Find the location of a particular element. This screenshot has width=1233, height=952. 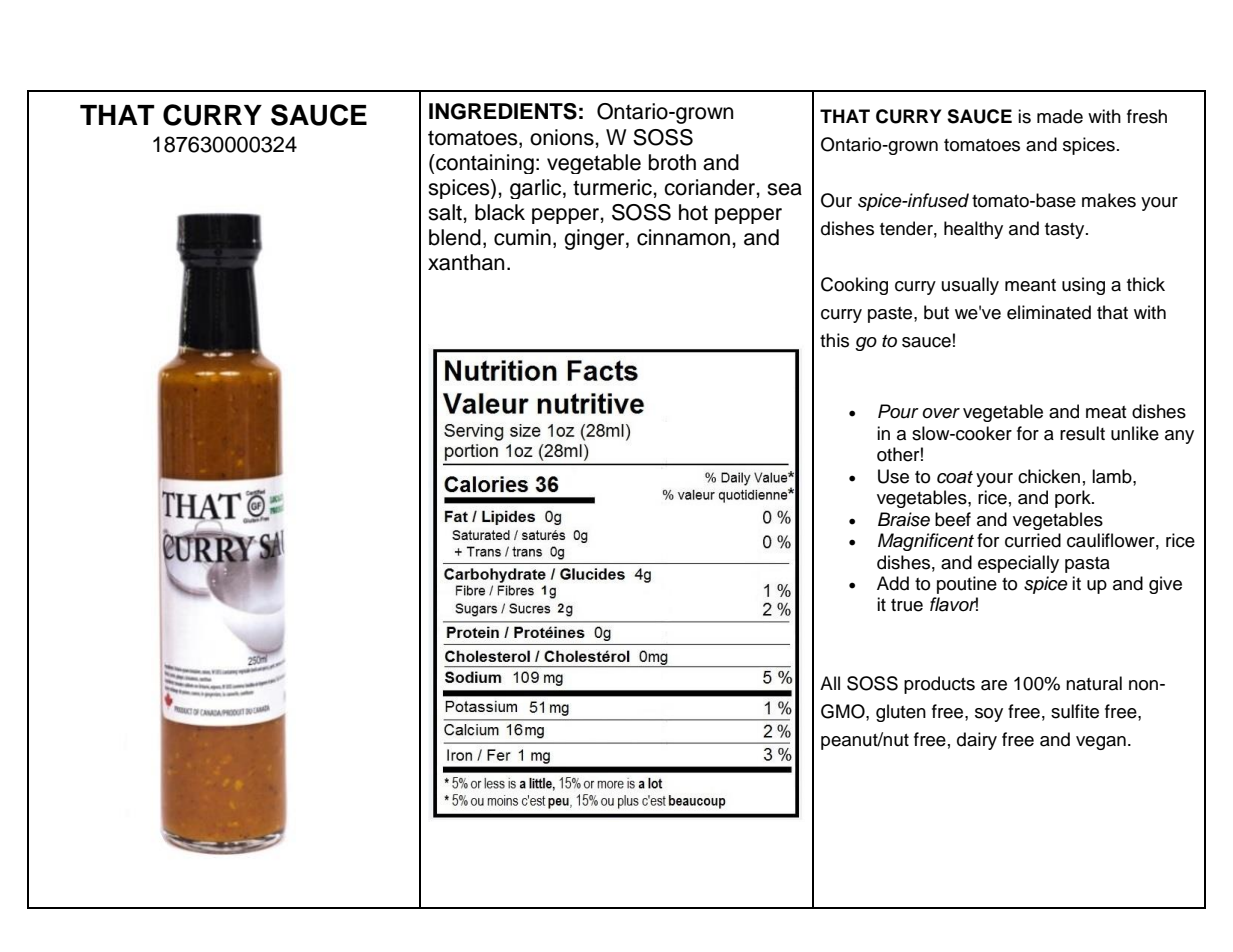

sulfite is located at coordinates (1075, 711).
